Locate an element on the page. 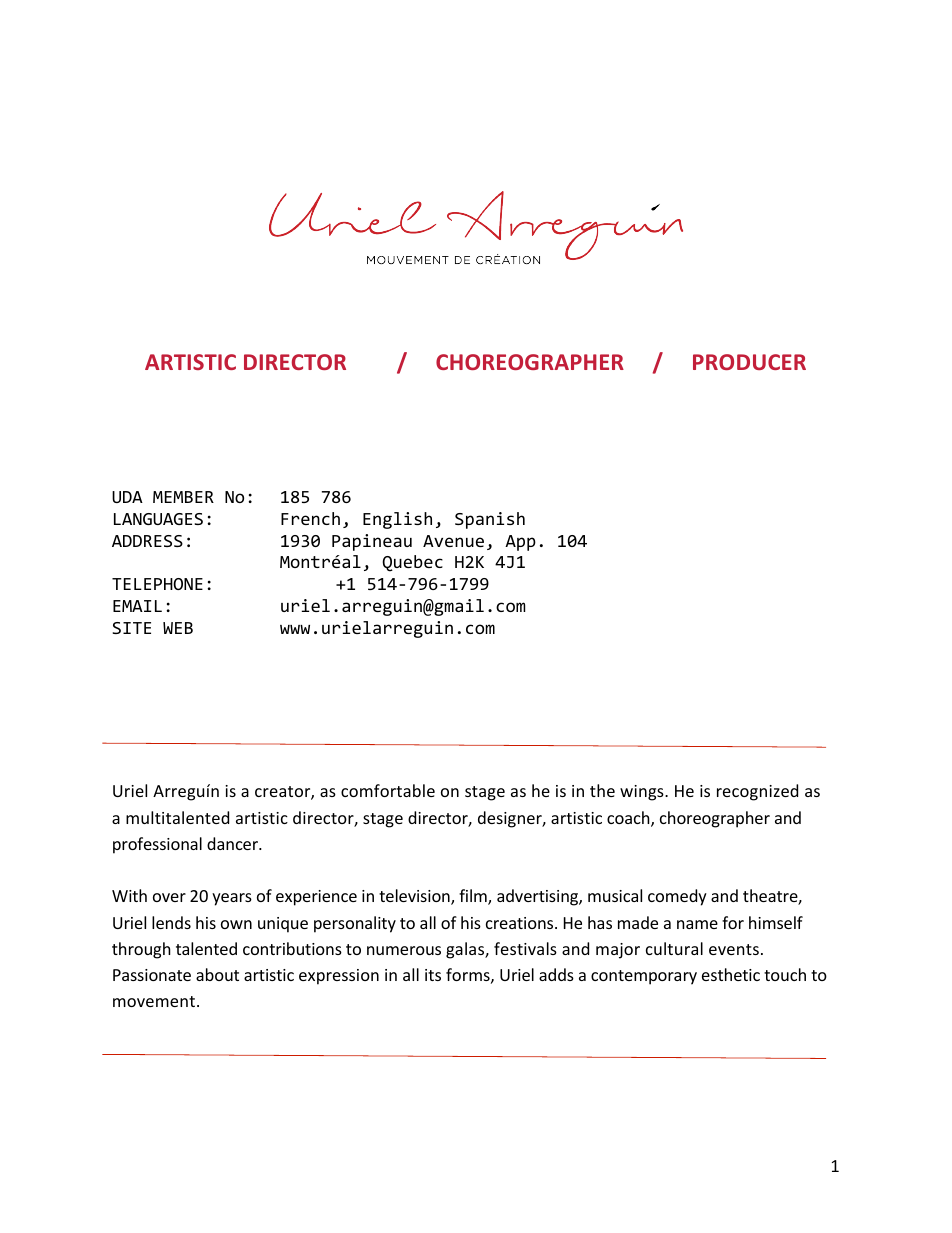 Image resolution: width=952 pixels, height=1233 pixels. comfortable is located at coordinates (388, 790).
